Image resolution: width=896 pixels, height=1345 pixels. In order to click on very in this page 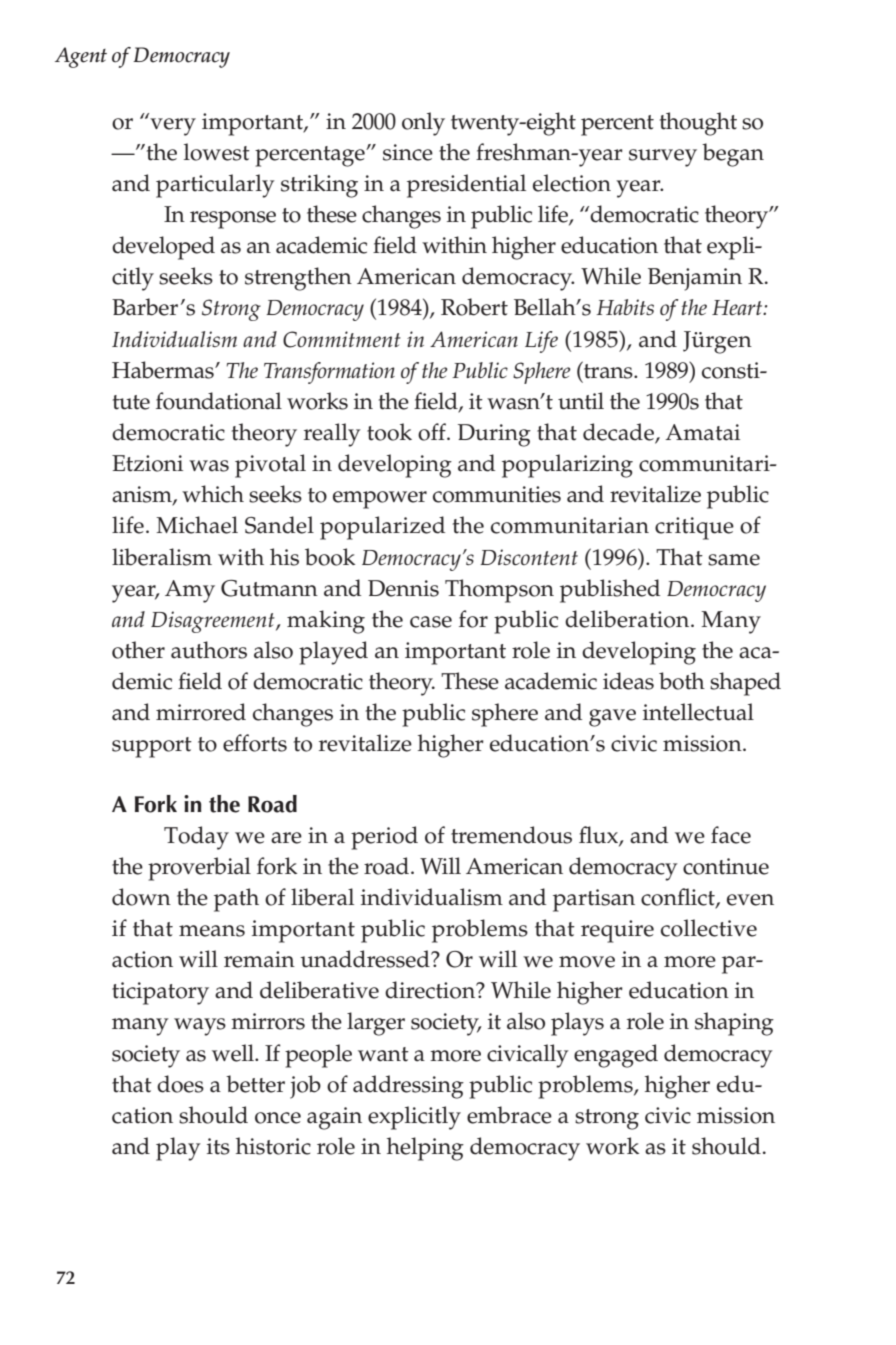, I will do `click(173, 127)`.
